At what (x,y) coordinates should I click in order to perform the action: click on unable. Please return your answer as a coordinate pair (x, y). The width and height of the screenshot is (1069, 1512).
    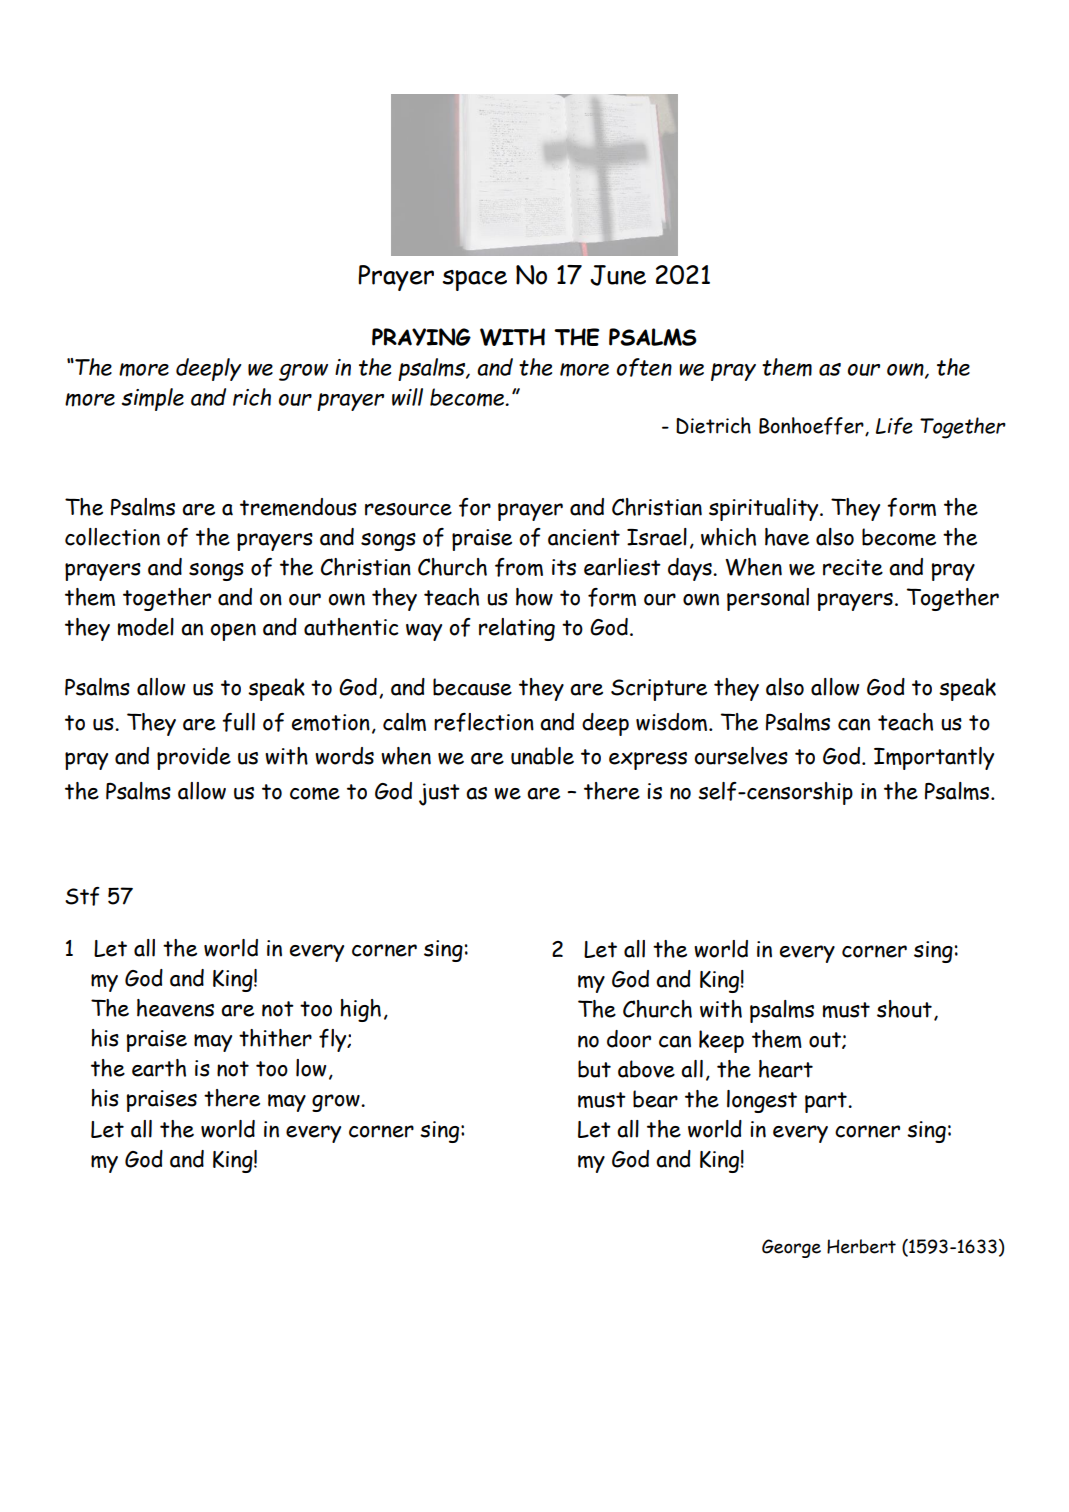
    Looking at the image, I should click on (542, 756).
